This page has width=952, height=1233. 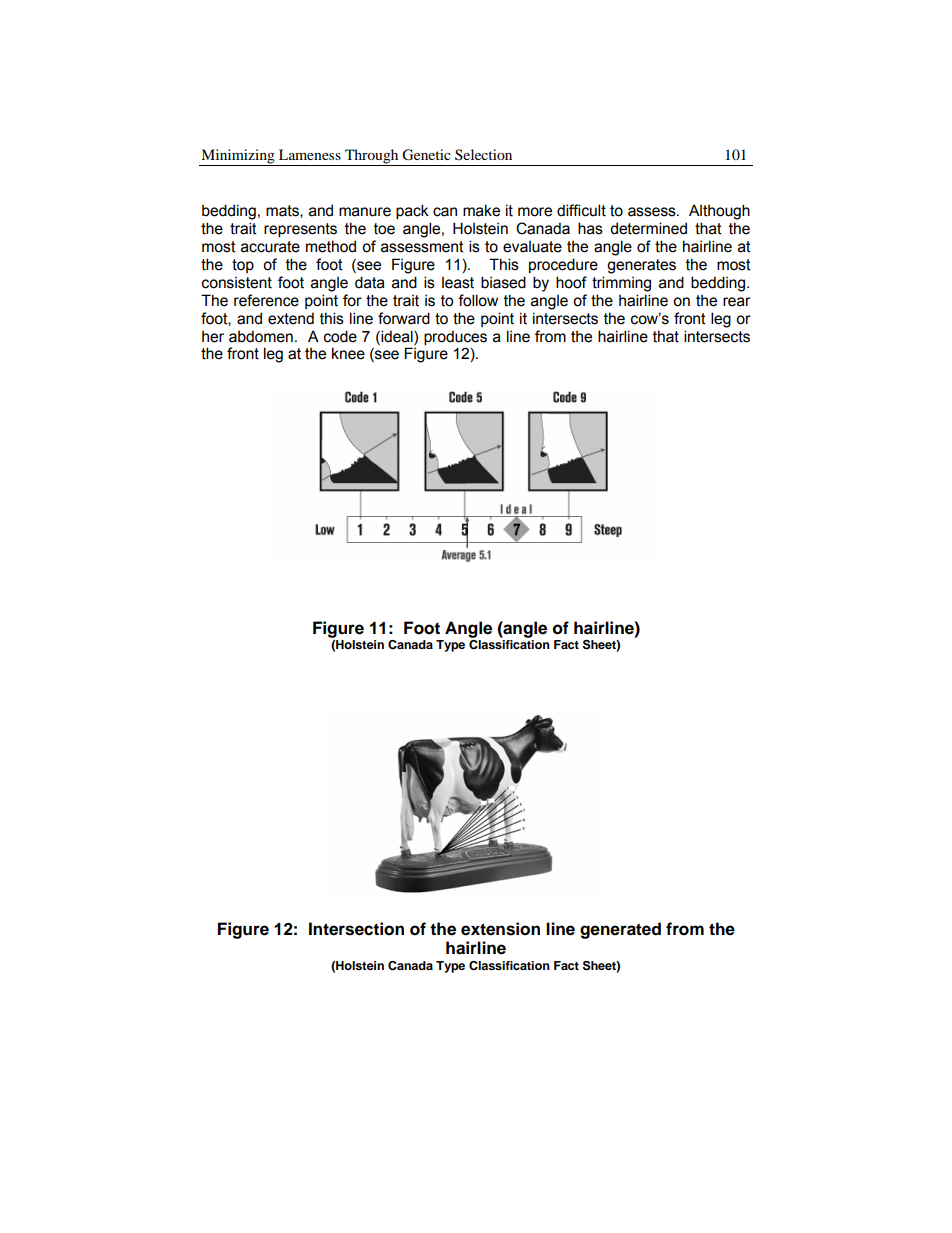 What do you see at coordinates (283, 211) in the page?
I see `mats` at bounding box center [283, 211].
